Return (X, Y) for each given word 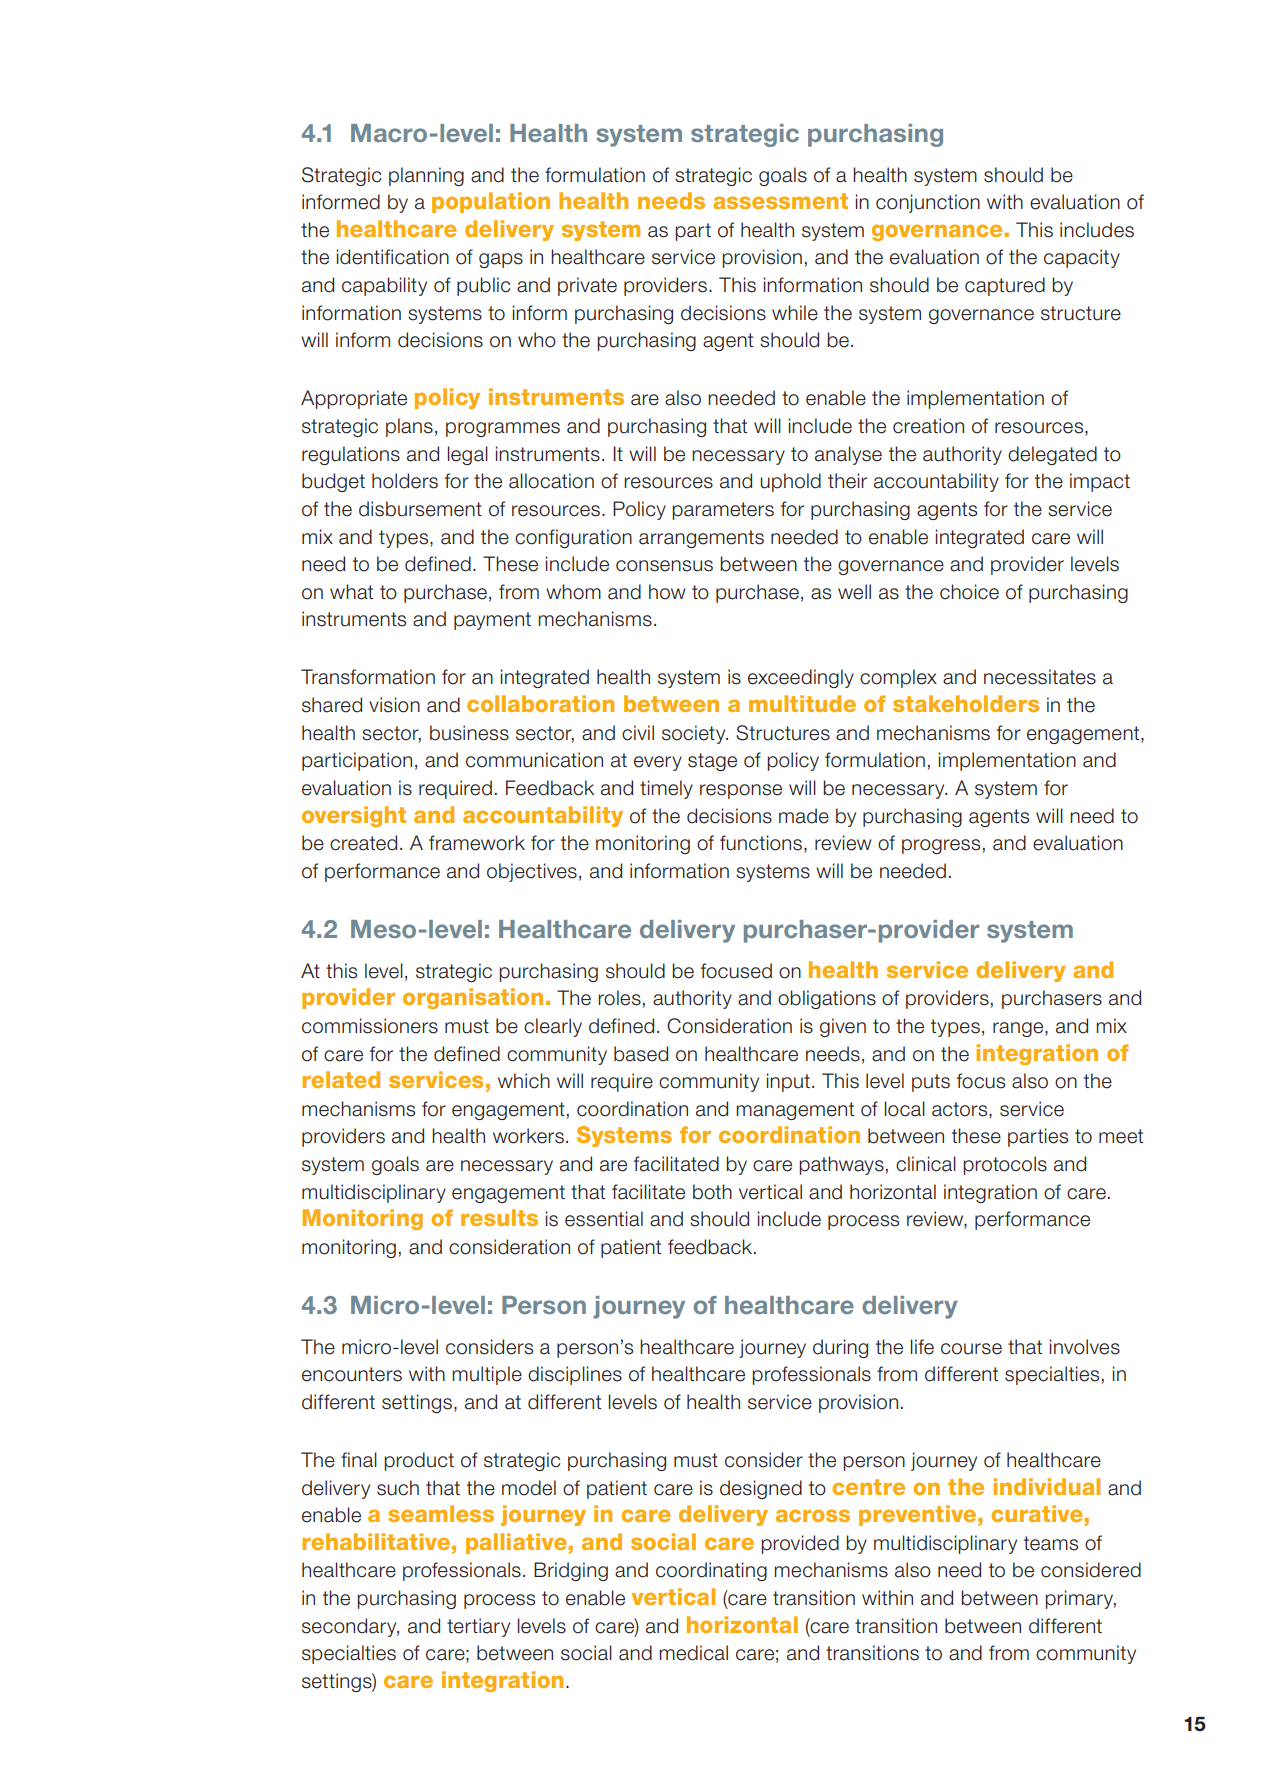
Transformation (368, 677)
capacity (1082, 258)
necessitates (1040, 677)
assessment (780, 201)
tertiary (478, 1627)
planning (426, 176)
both (712, 1192)
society (695, 734)
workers (528, 1136)
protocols (1005, 1165)
